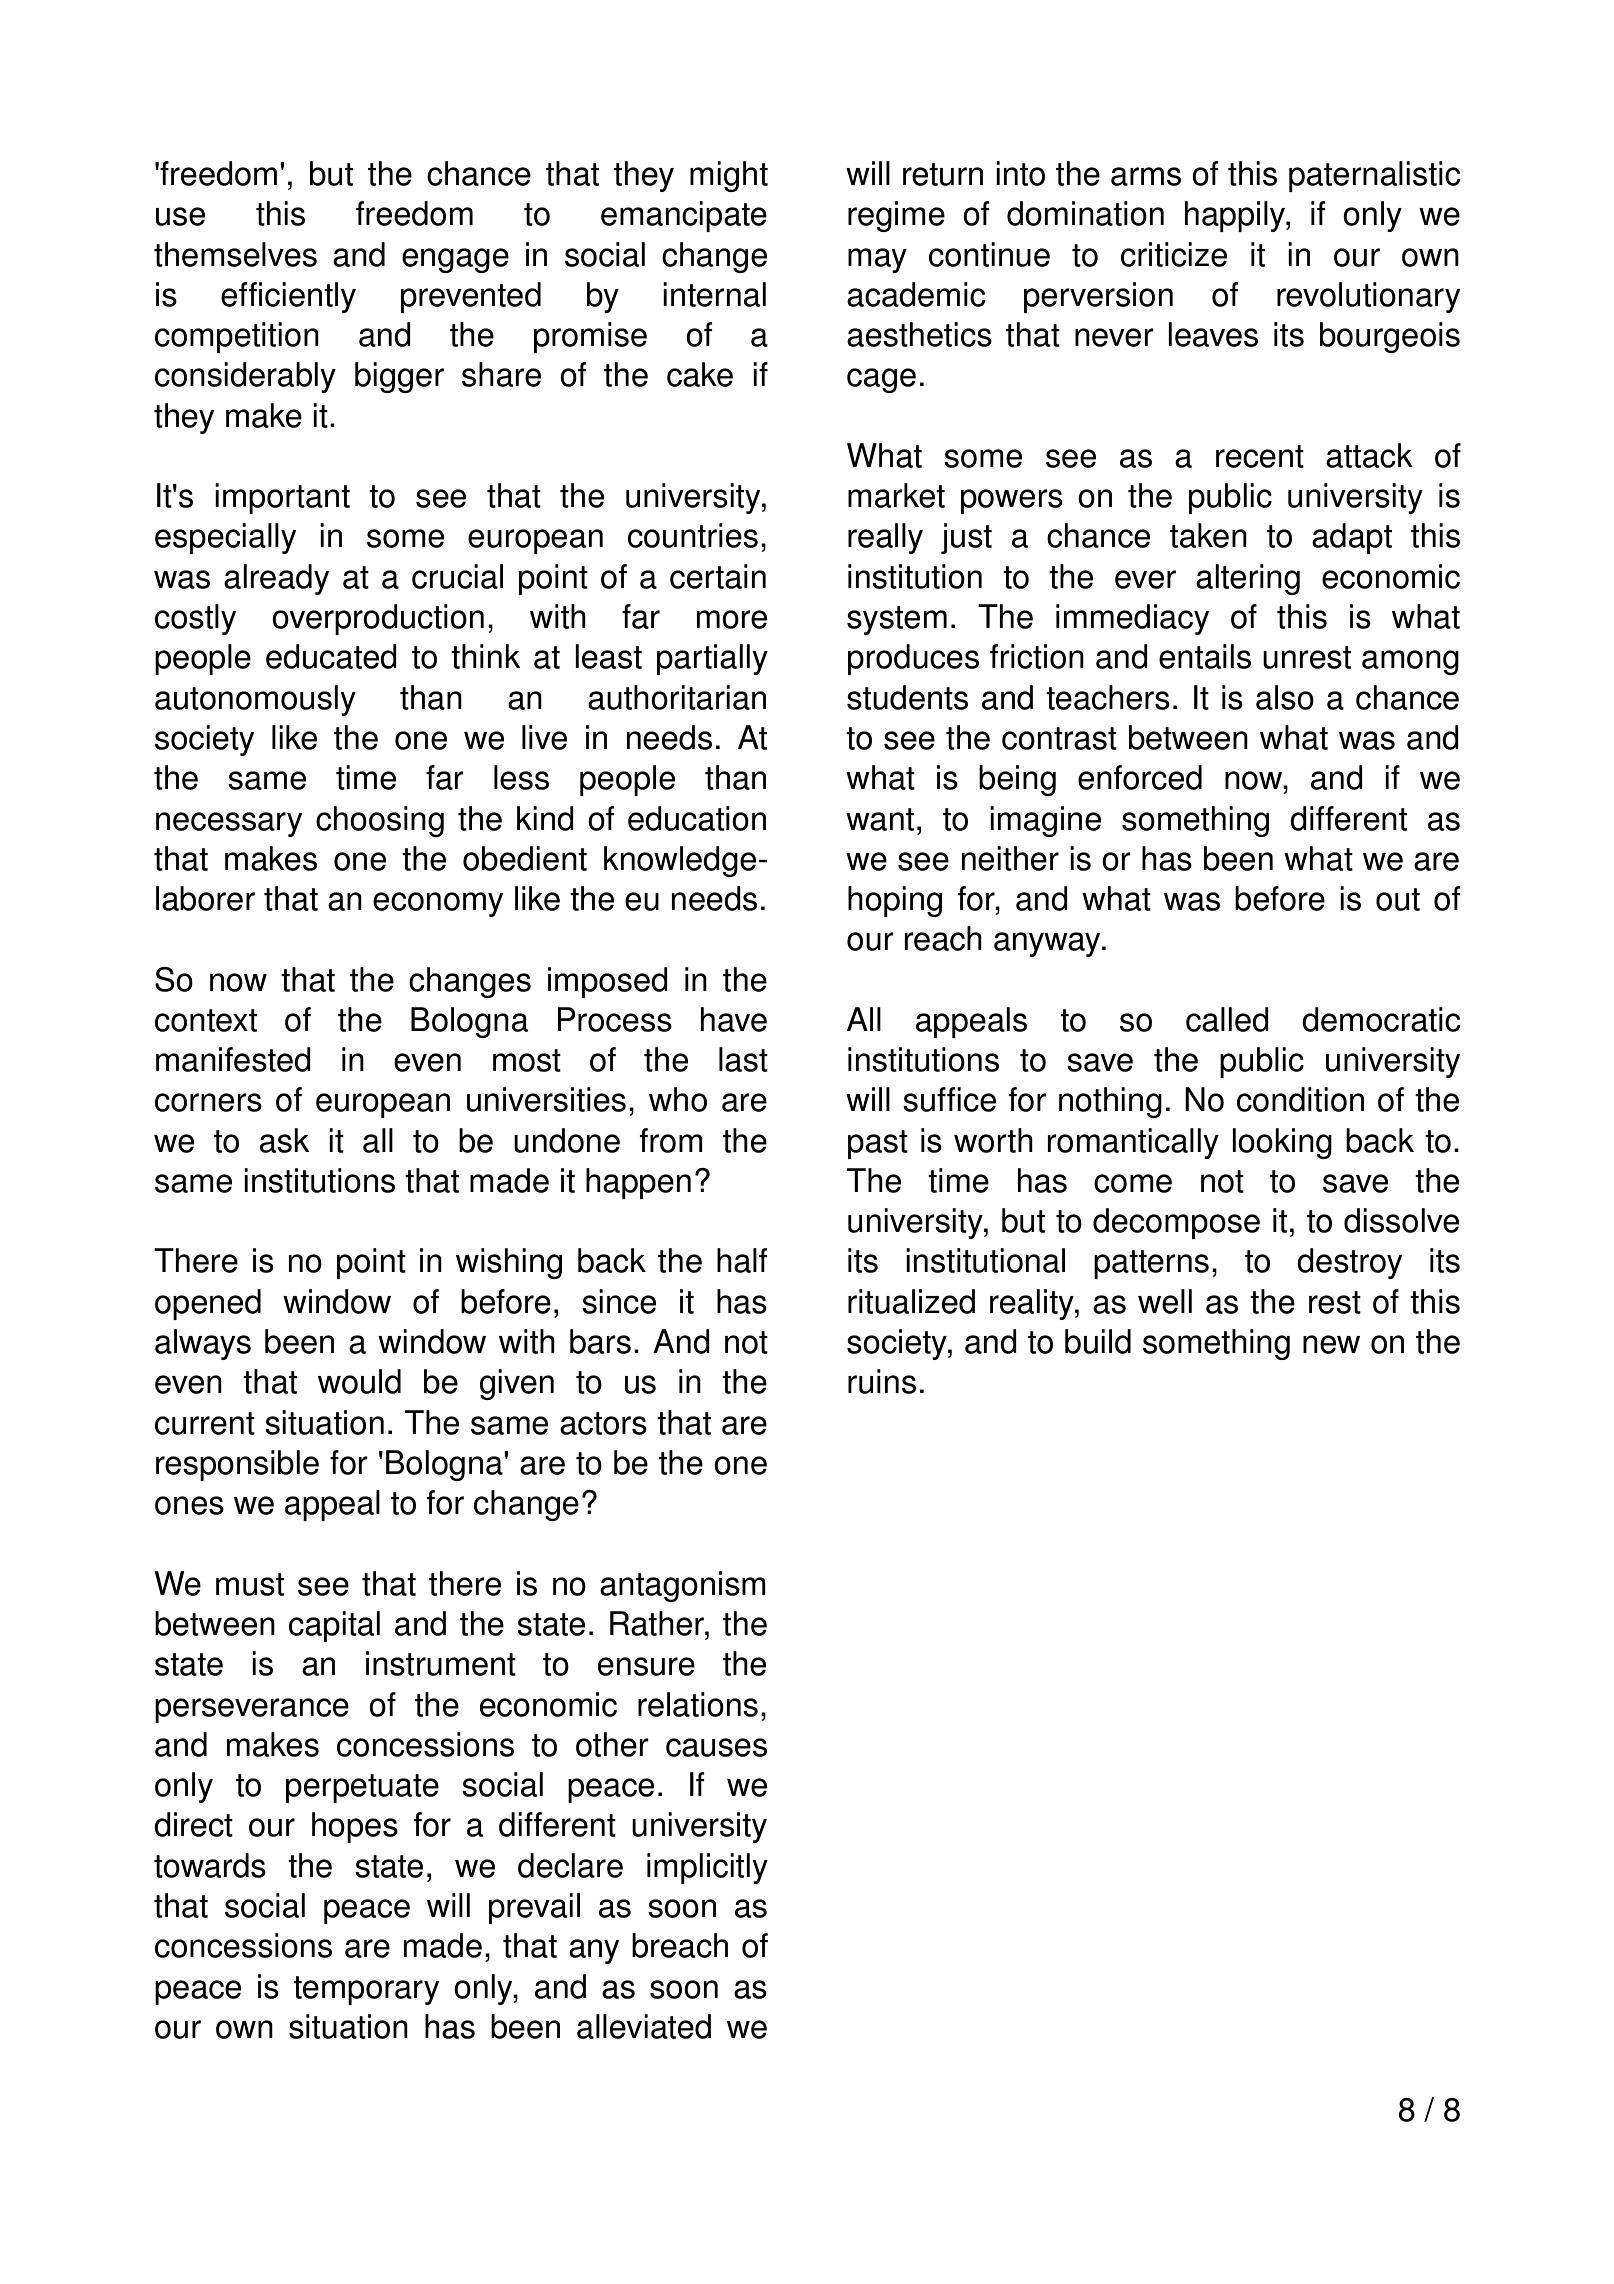 The height and width of the document is (2284, 1614). I want to click on criticize, so click(1174, 254).
